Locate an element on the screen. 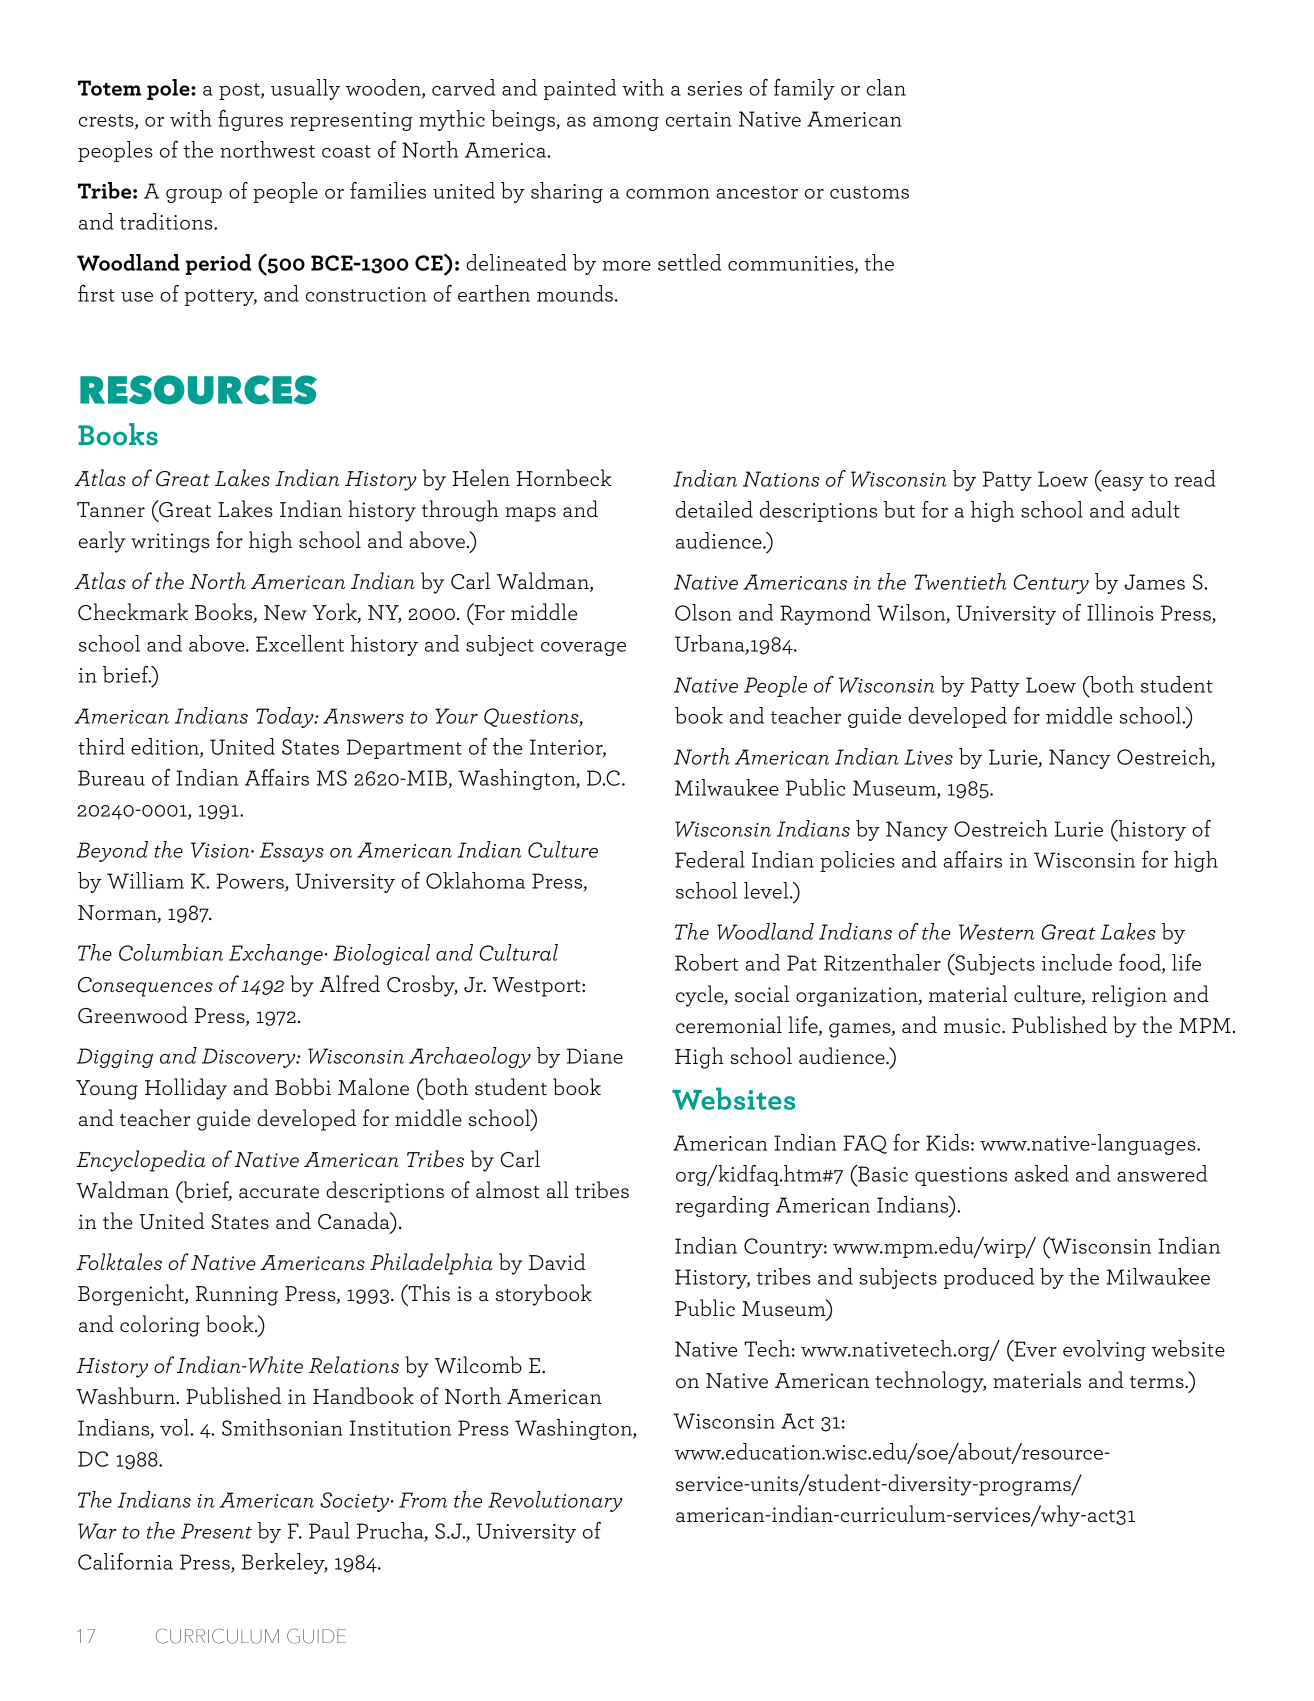  New is located at coordinates (285, 613).
